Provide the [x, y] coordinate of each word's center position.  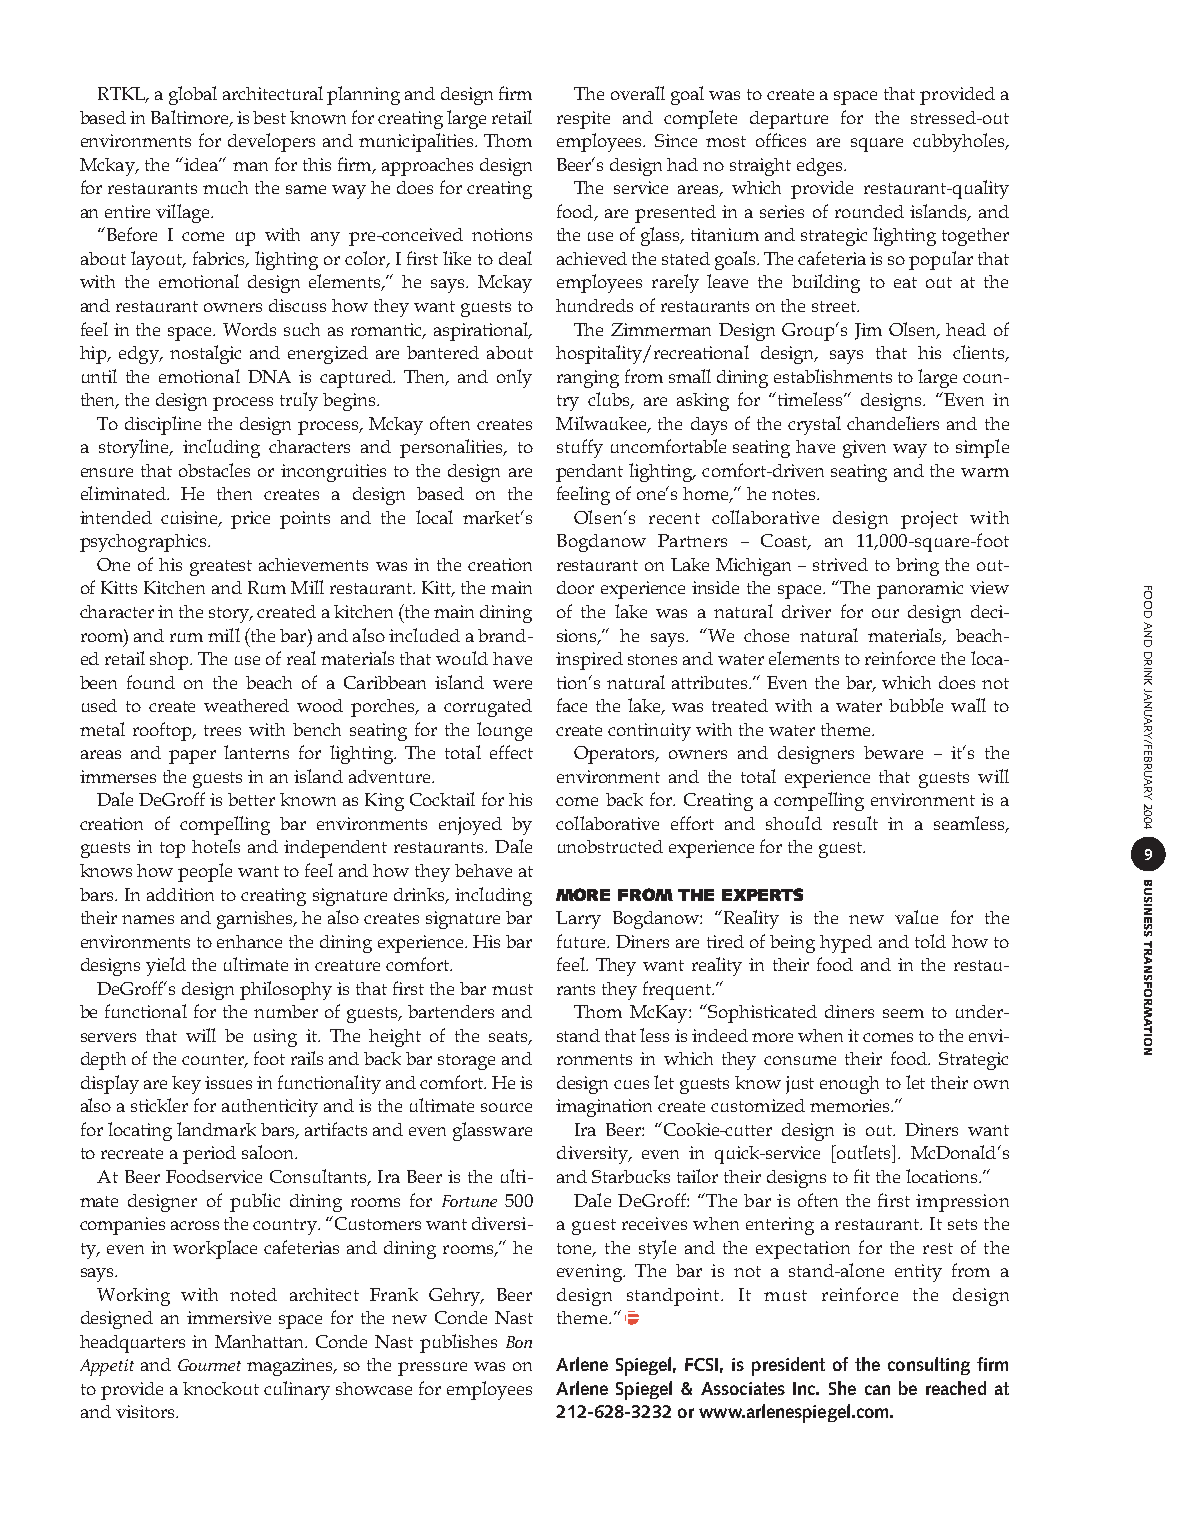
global [193, 95]
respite [583, 120]
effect [511, 752]
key [186, 1085]
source [506, 1107]
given [864, 449]
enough [849, 1085]
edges [821, 167]
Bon [519, 1342]
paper [192, 757]
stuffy [580, 448]
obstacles [214, 470]
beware [893, 752]
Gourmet [209, 1365]
